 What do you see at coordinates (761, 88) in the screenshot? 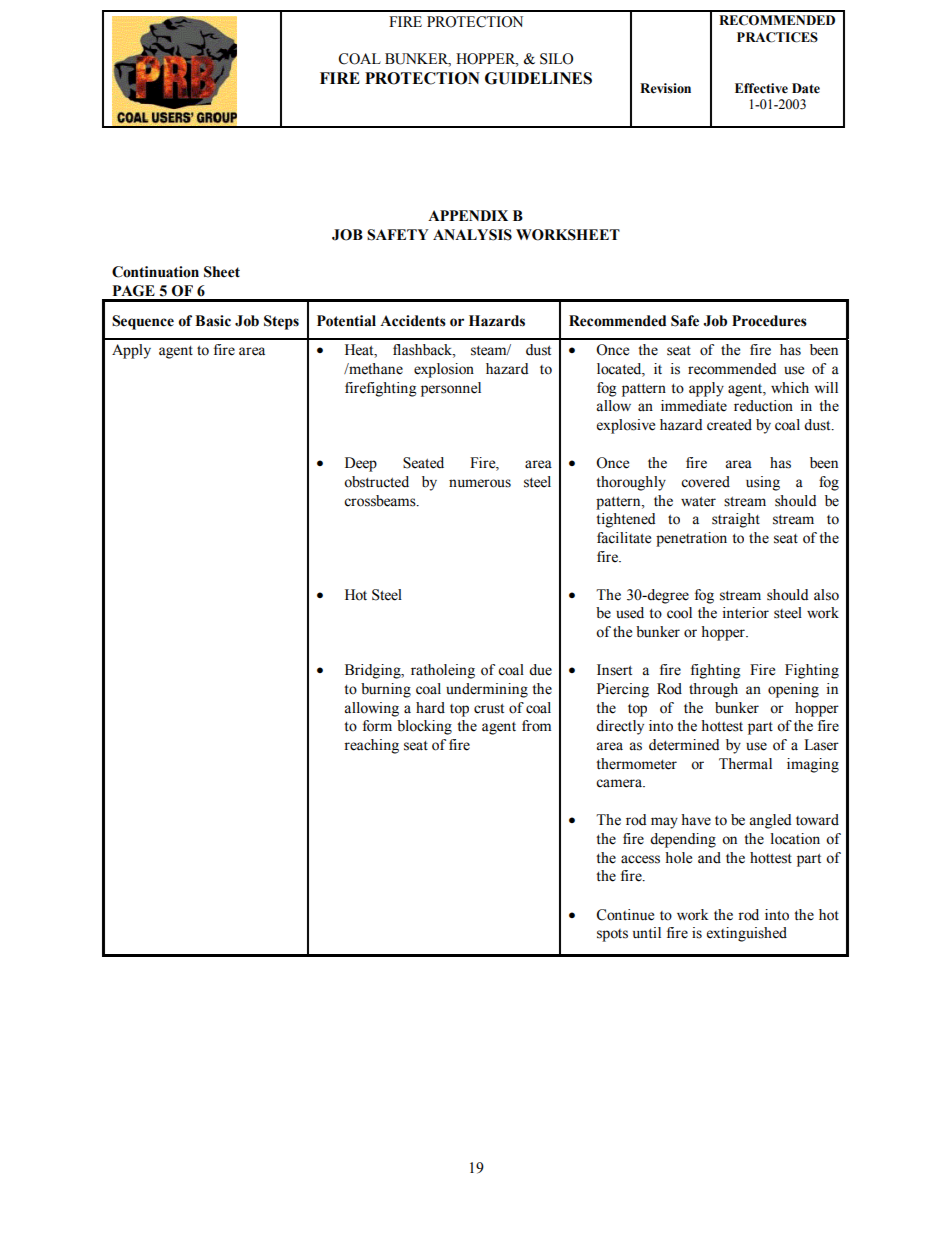
I see `Effective` at bounding box center [761, 88].
